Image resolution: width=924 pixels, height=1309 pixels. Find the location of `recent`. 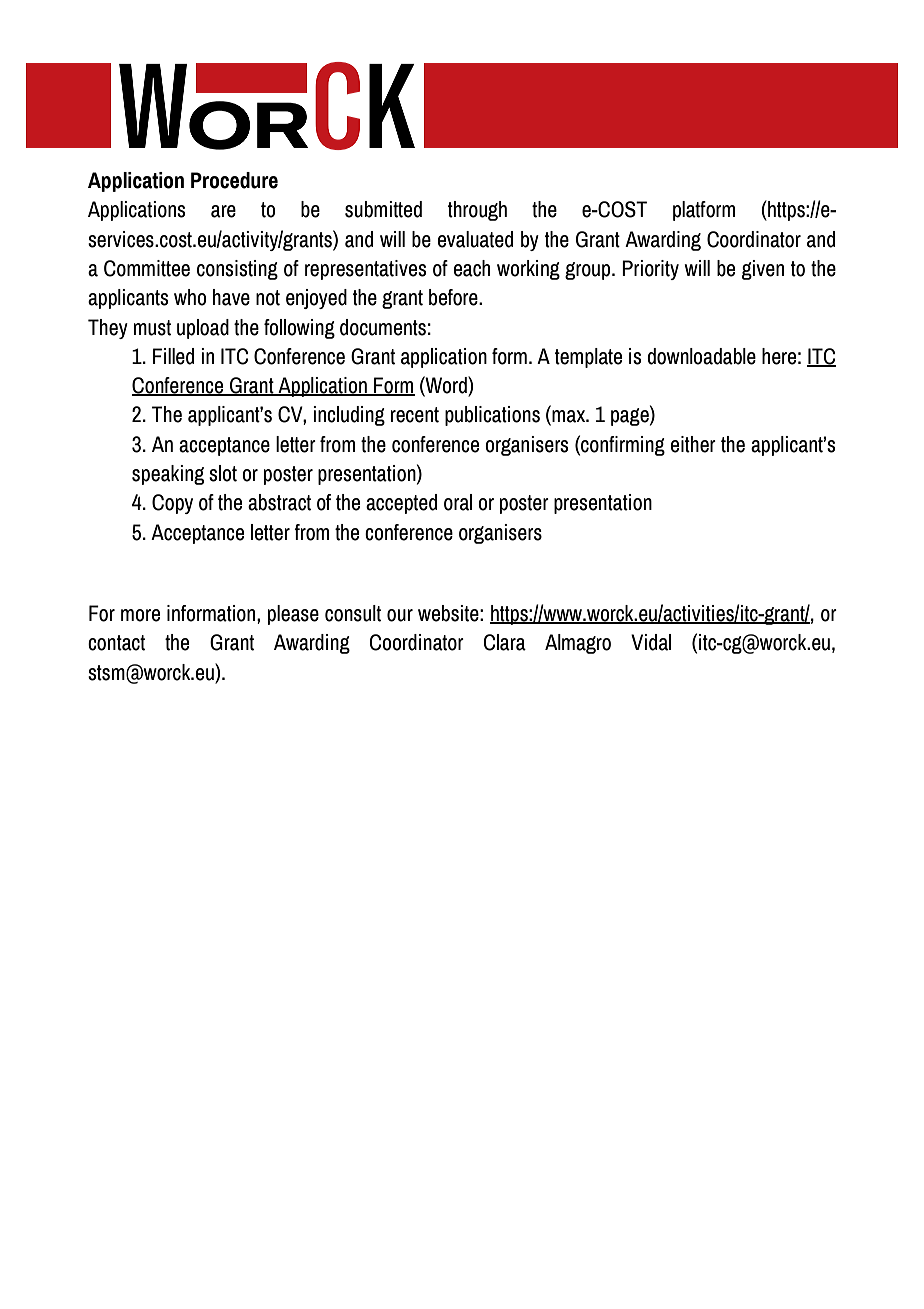

recent is located at coordinates (415, 415).
